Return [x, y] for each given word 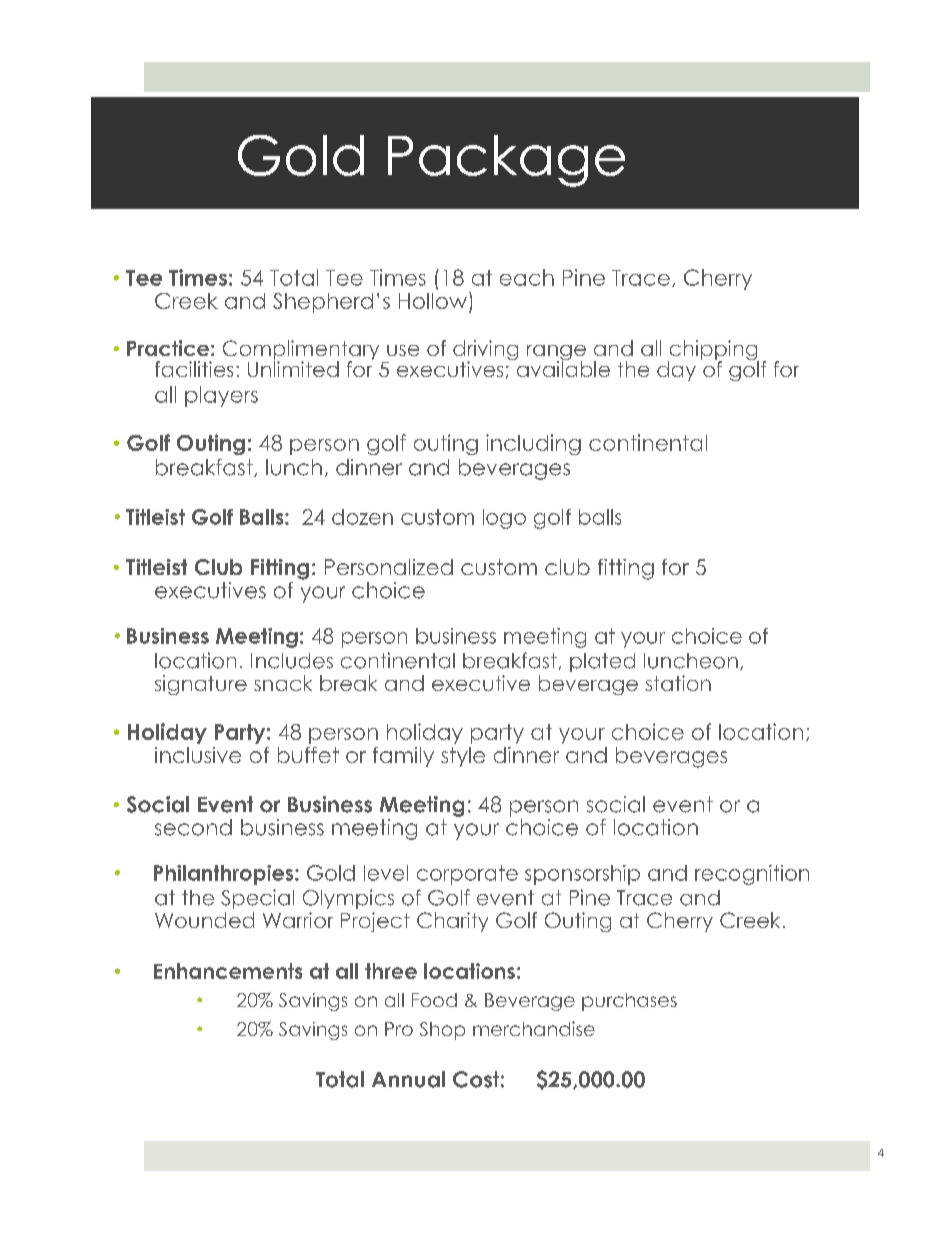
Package [506, 161]
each [527, 277]
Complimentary [301, 351]
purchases [629, 1002]
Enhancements [228, 971]
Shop [442, 1031]
